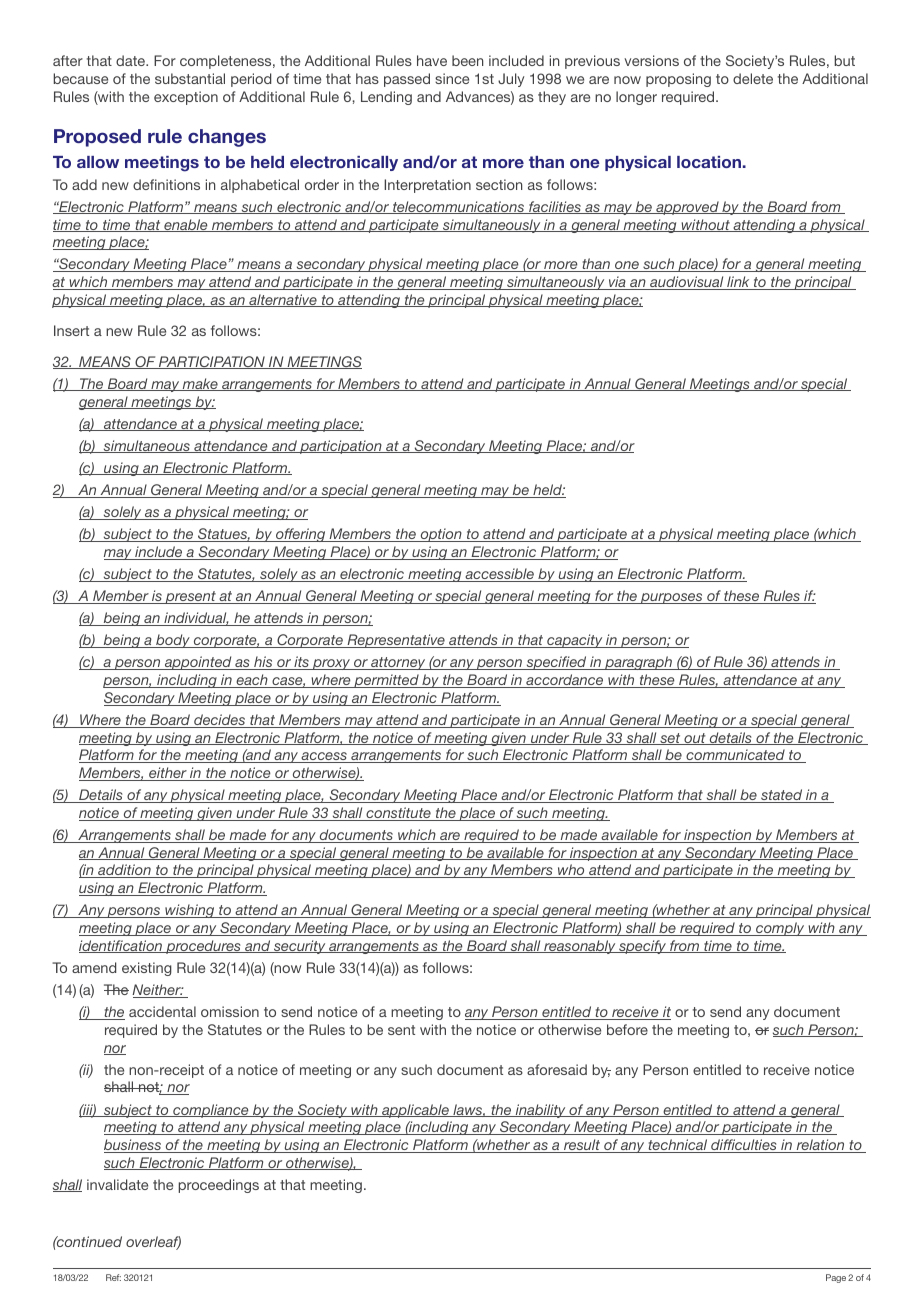  What do you see at coordinates (459, 207) in the page?
I see `telecommunications` at bounding box center [459, 207].
